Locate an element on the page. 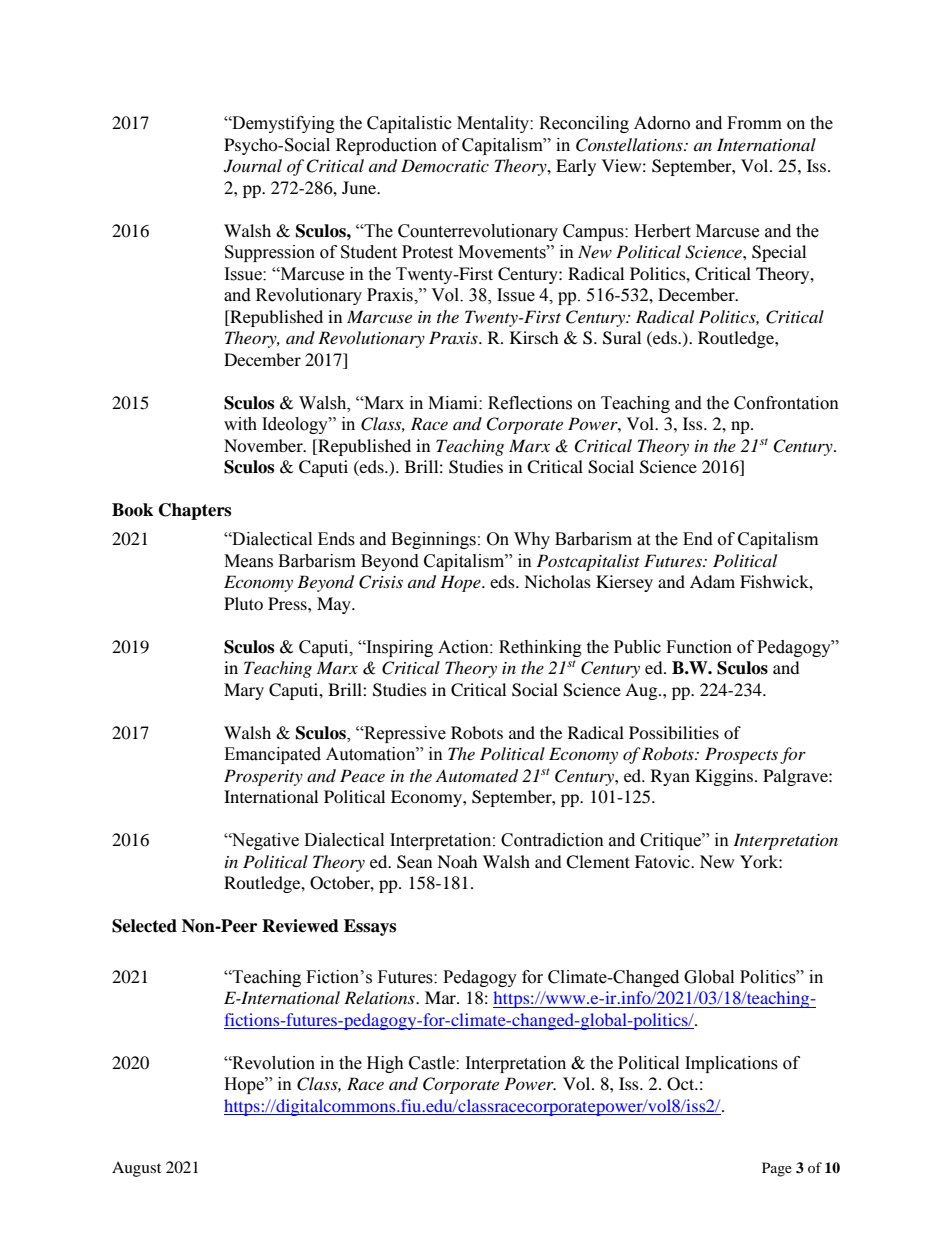  Democratic is located at coordinates (445, 165).
